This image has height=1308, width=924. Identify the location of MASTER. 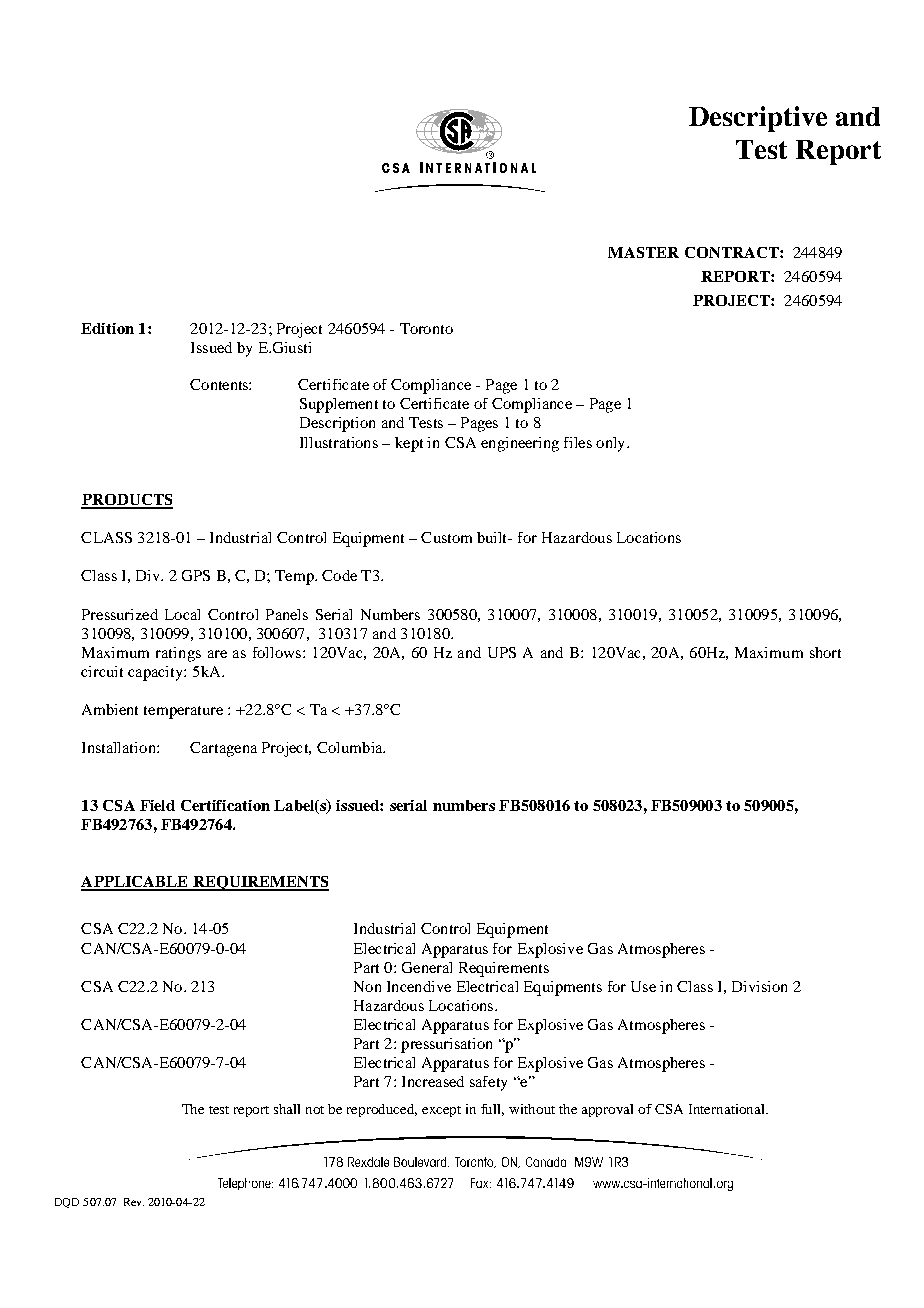
(643, 252).
